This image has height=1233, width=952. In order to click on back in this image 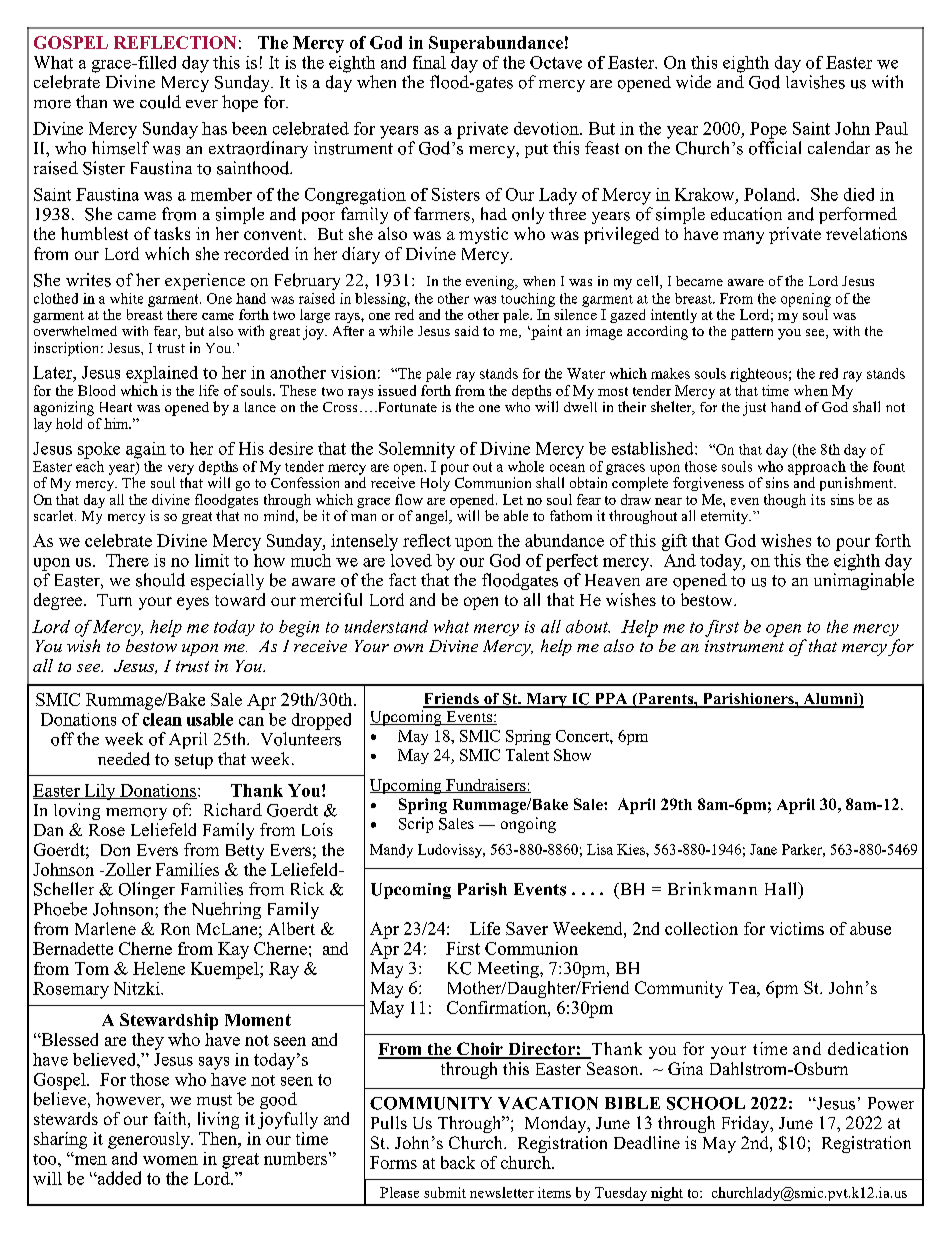, I will do `click(458, 1162)`.
